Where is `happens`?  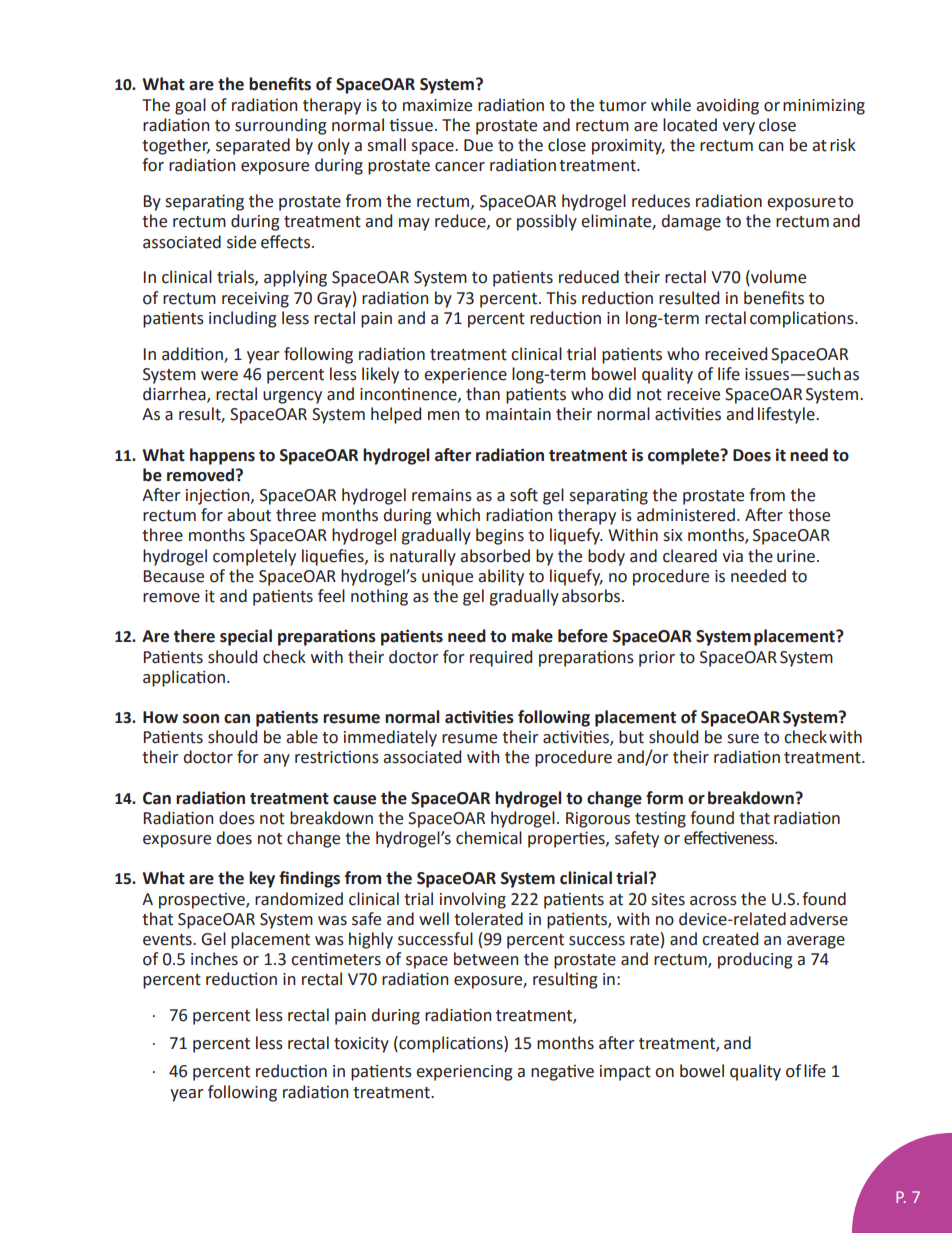 happens is located at coordinates (222, 456).
